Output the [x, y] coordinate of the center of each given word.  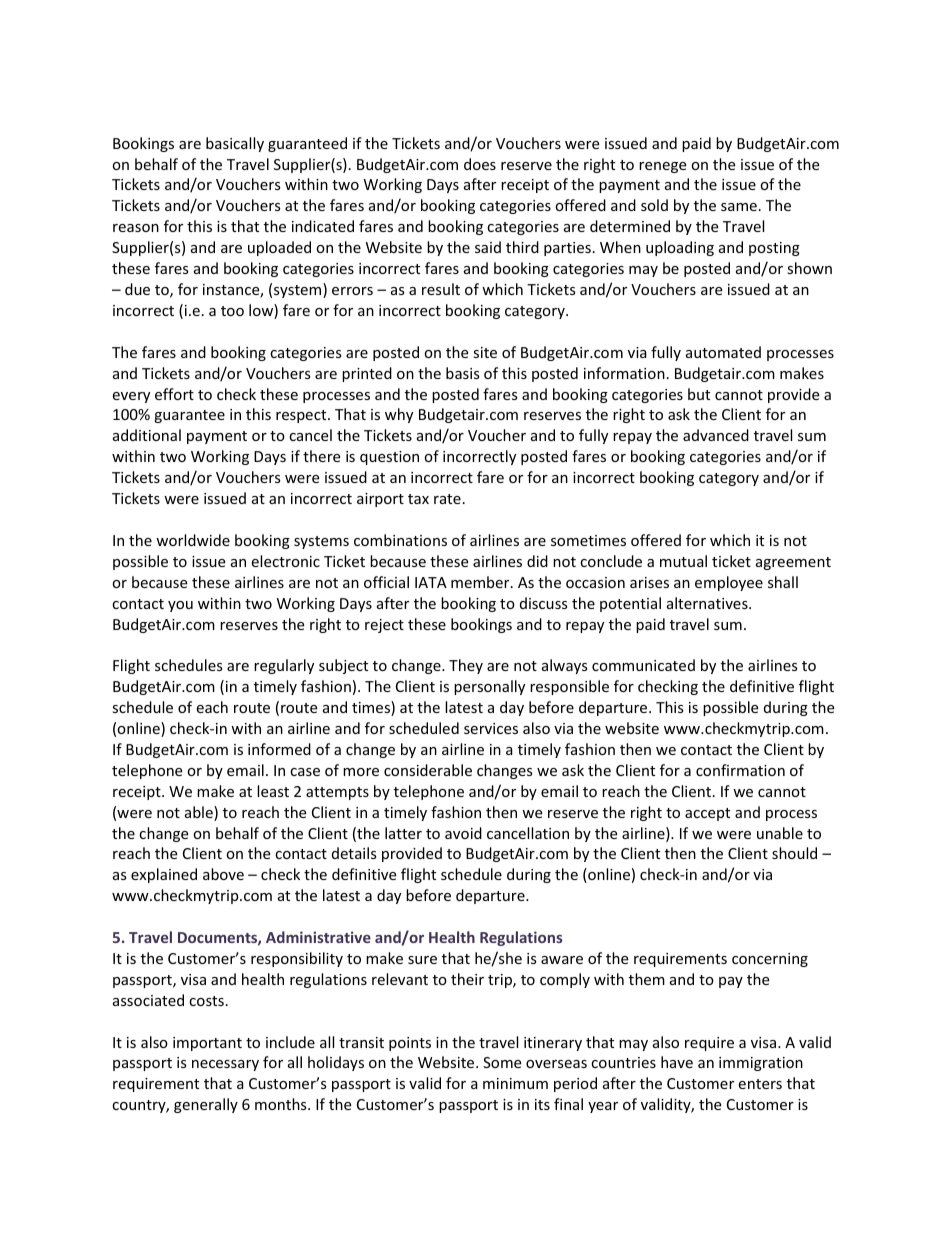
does [480, 164]
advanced [716, 435]
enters [760, 1084]
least [273, 791]
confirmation [740, 770]
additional [147, 435]
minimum [515, 1083]
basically [235, 144]
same [739, 207]
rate [447, 499]
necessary [225, 1065]
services [491, 728]
